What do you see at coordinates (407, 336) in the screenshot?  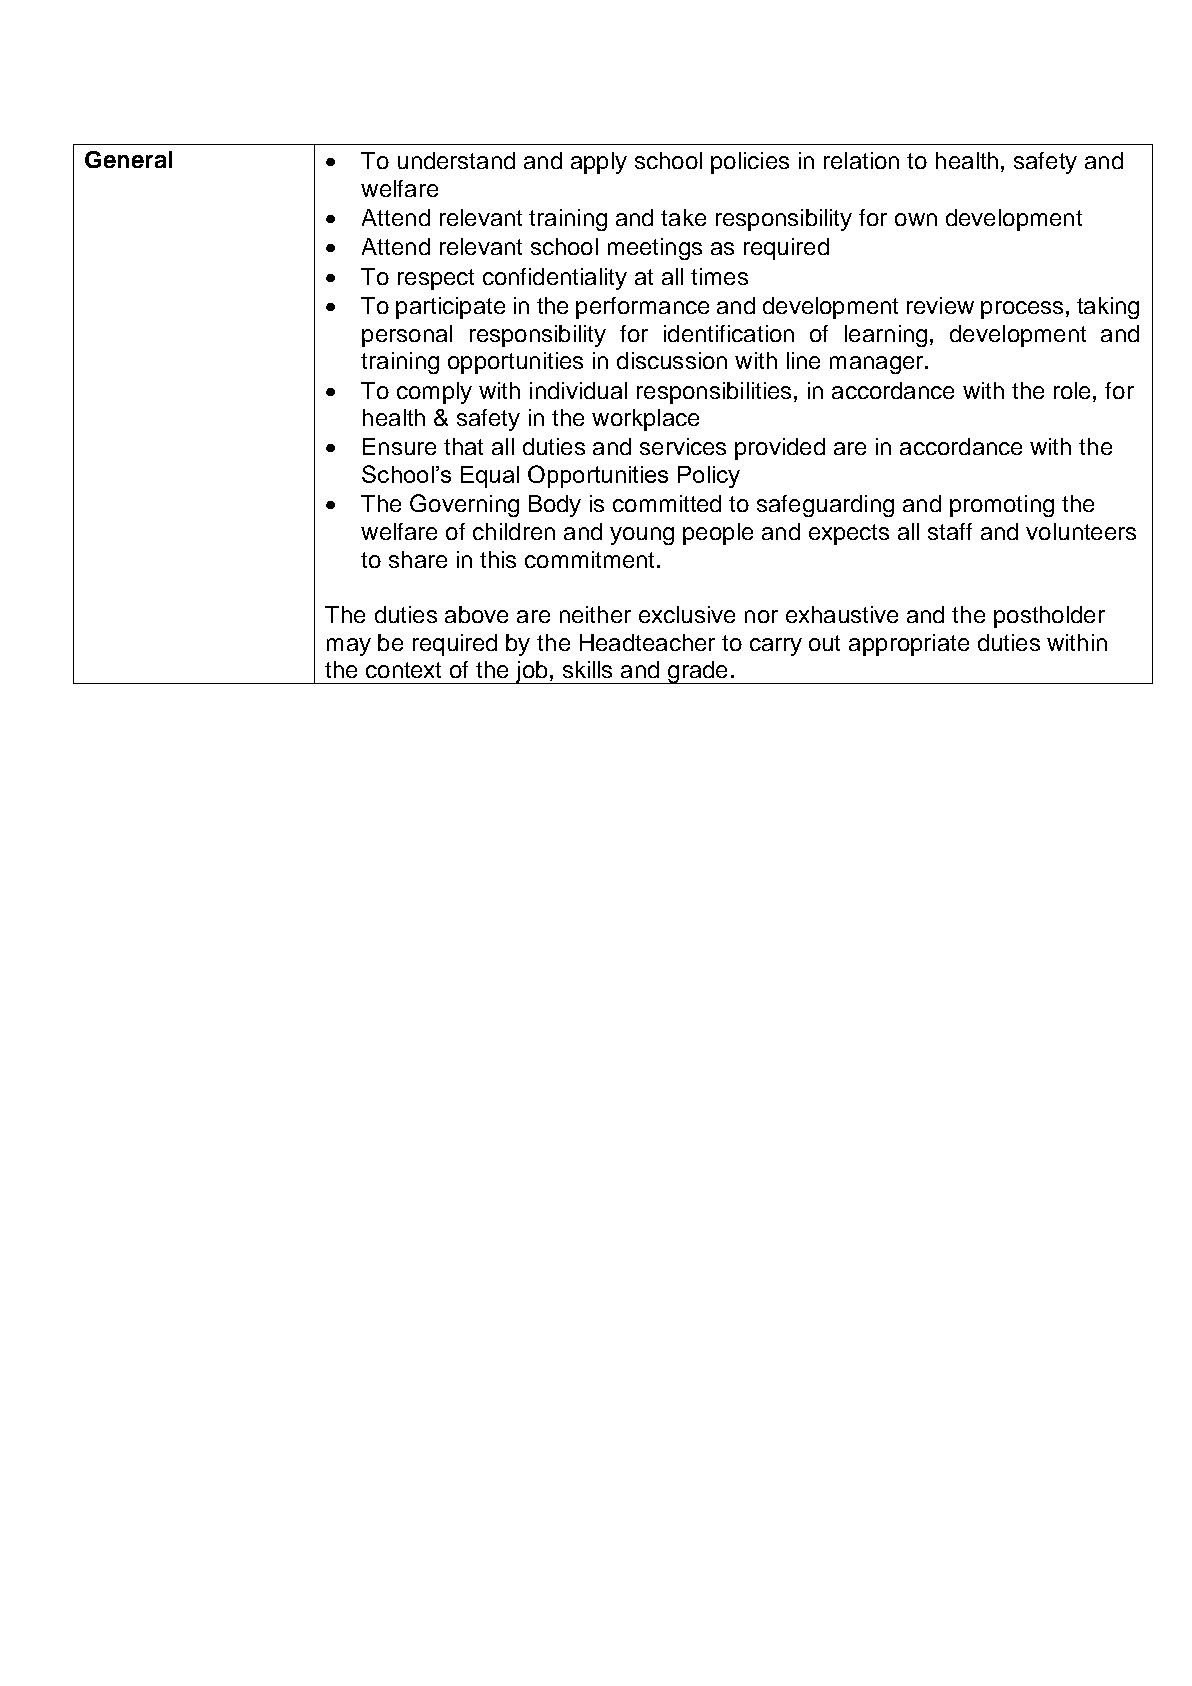 I see `personal` at bounding box center [407, 336].
